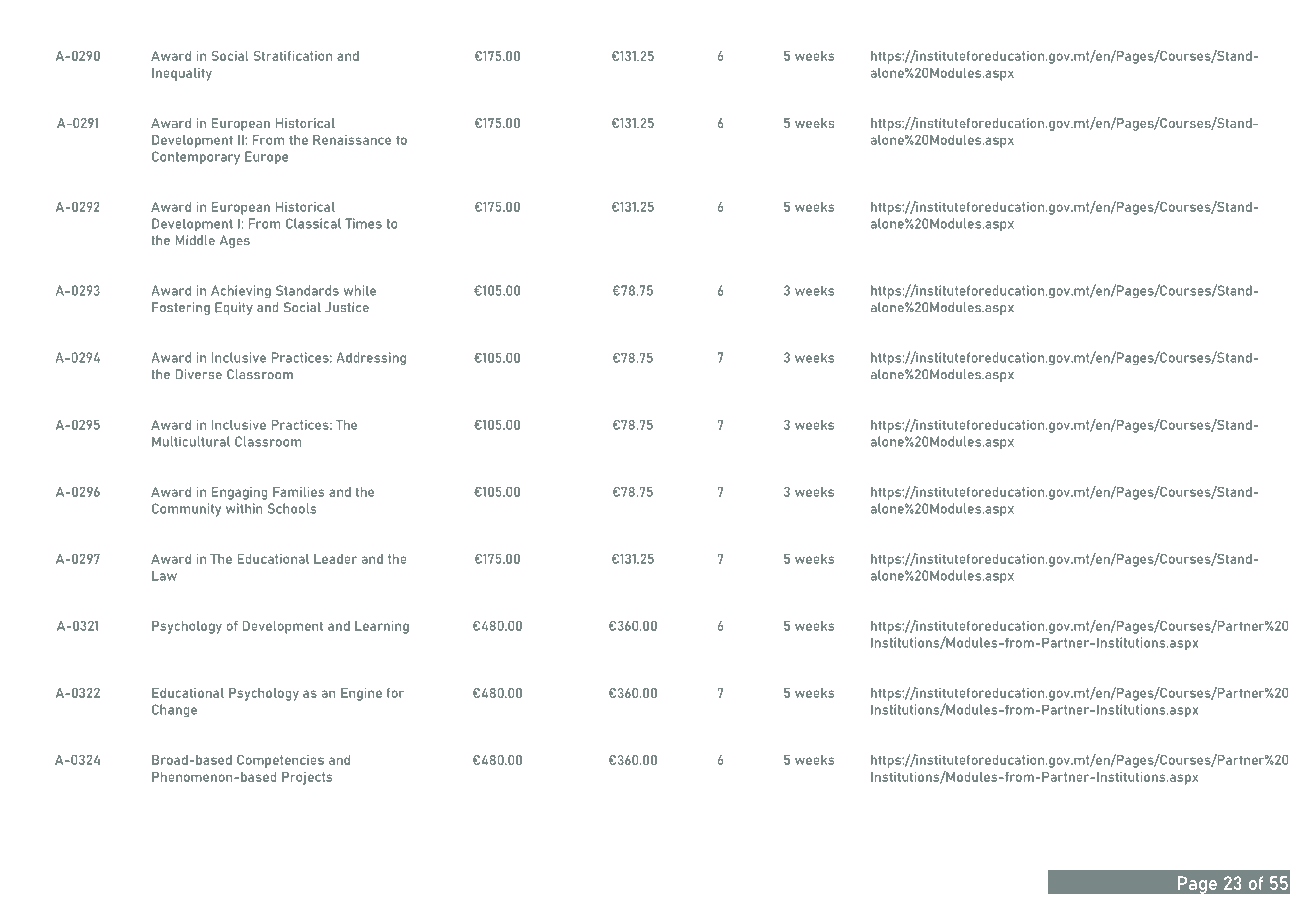 This screenshot has width=1308, height=924. Describe the element at coordinates (174, 711) in the screenshot. I see `Change` at that location.
